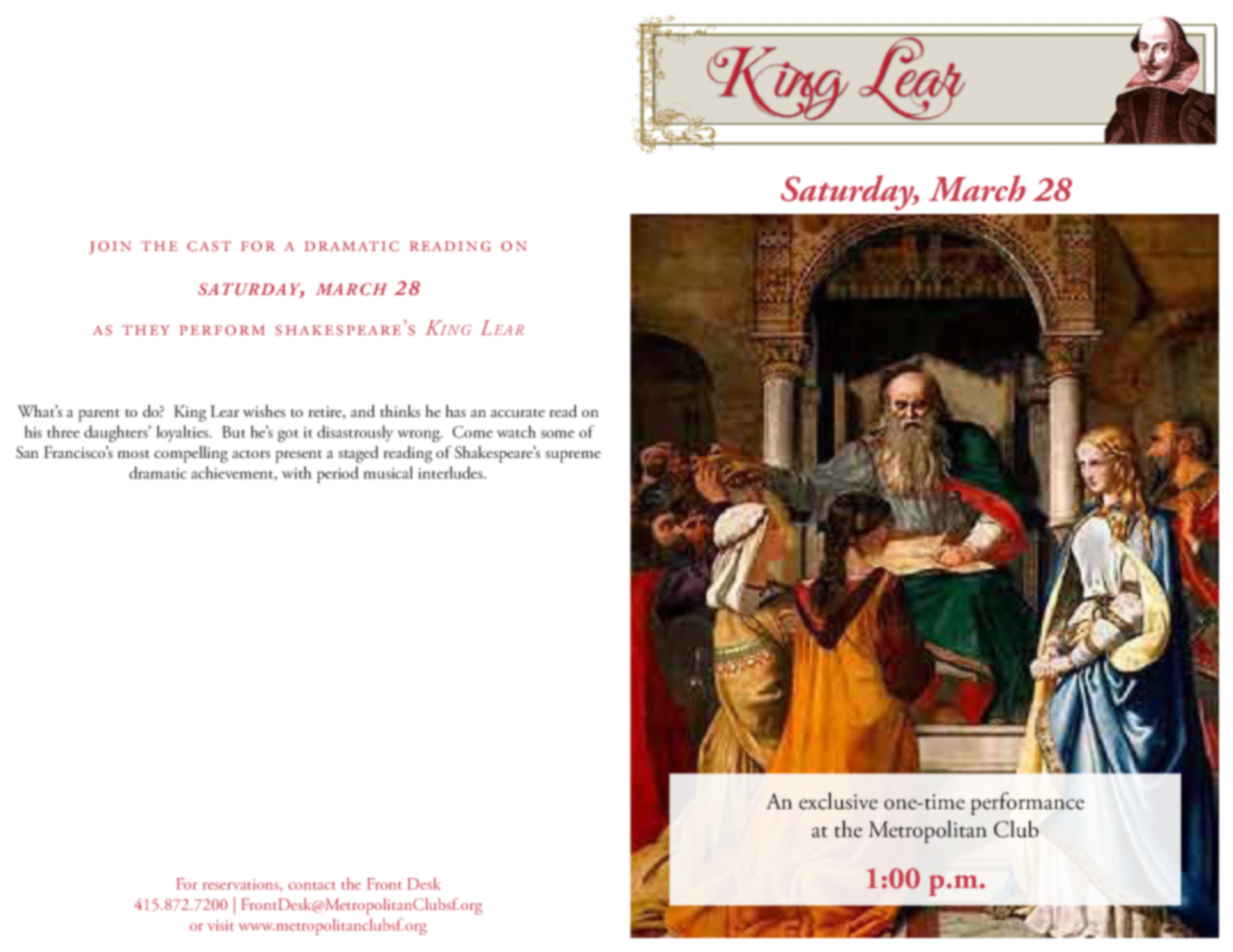  What do you see at coordinates (209, 246) in the document?
I see `cast` at bounding box center [209, 246].
